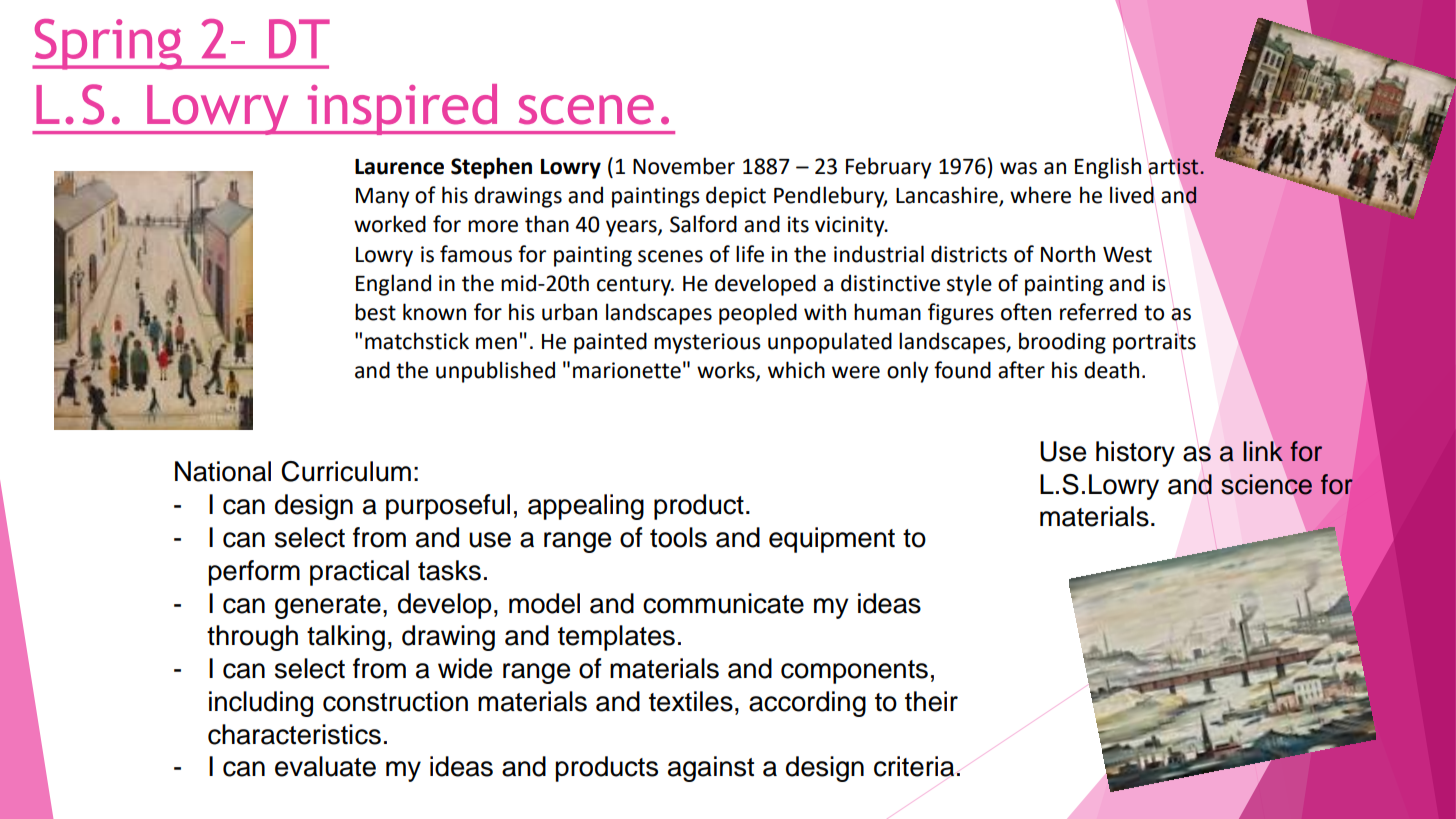 Image resolution: width=1456 pixels, height=819 pixels. Describe the element at coordinates (294, 734) in the image. I see `characteristics` at that location.
